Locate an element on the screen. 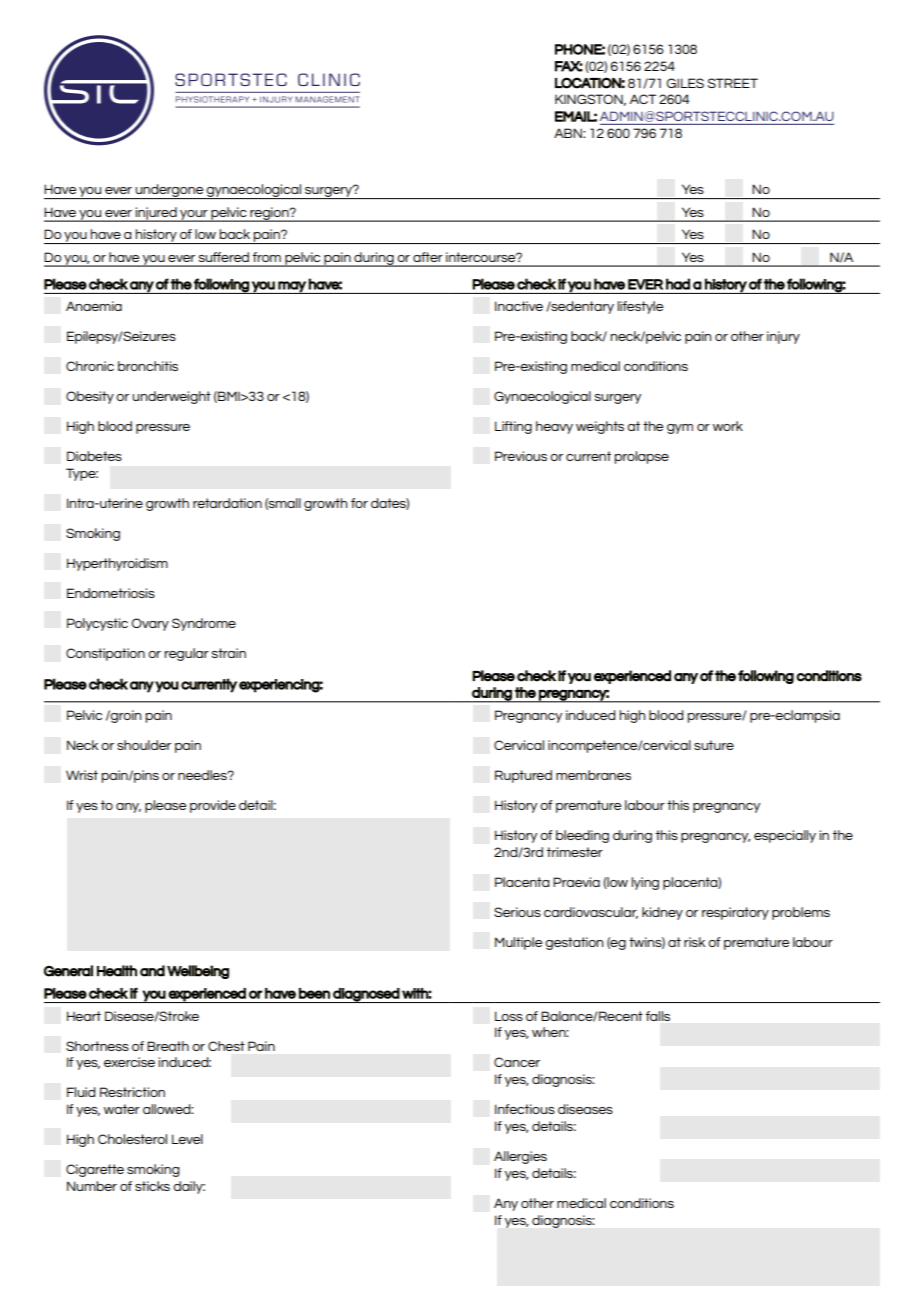 This screenshot has width=924, height=1308. work is located at coordinates (728, 426).
